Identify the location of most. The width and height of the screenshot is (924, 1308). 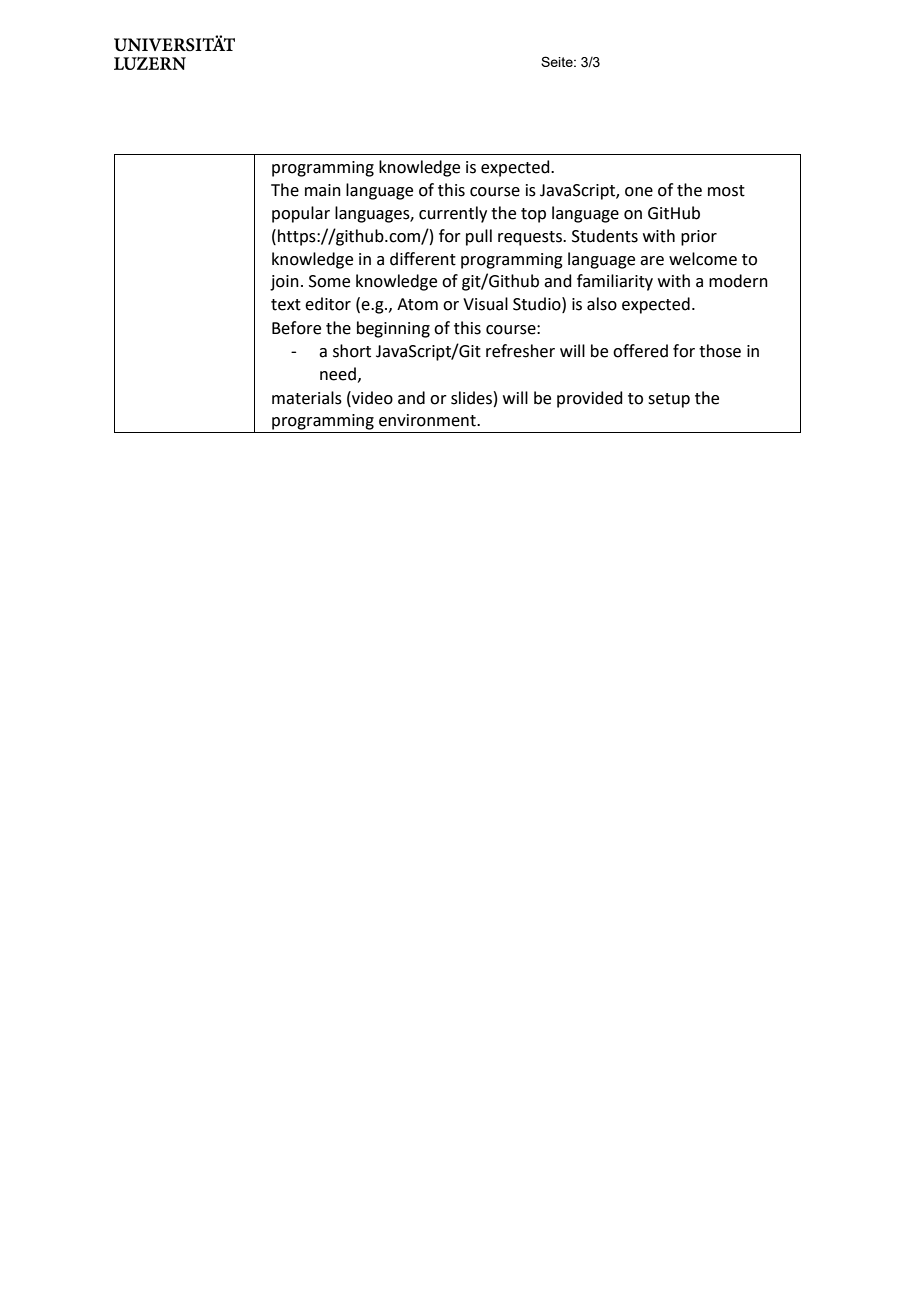
(726, 191).
